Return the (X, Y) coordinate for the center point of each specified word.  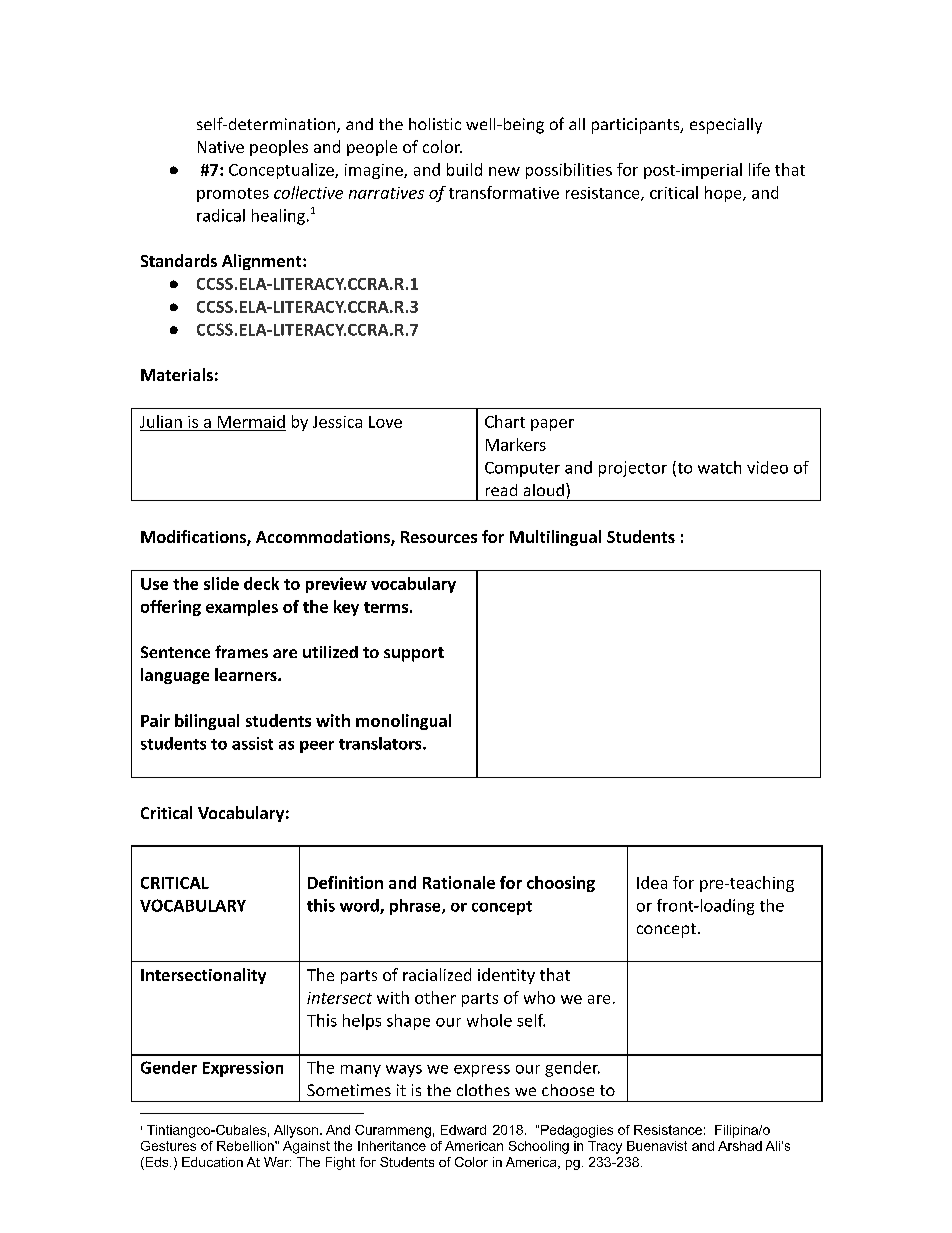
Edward (463, 1130)
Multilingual (555, 538)
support (414, 654)
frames (241, 651)
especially (726, 126)
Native (221, 147)
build (464, 169)
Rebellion (246, 1146)
